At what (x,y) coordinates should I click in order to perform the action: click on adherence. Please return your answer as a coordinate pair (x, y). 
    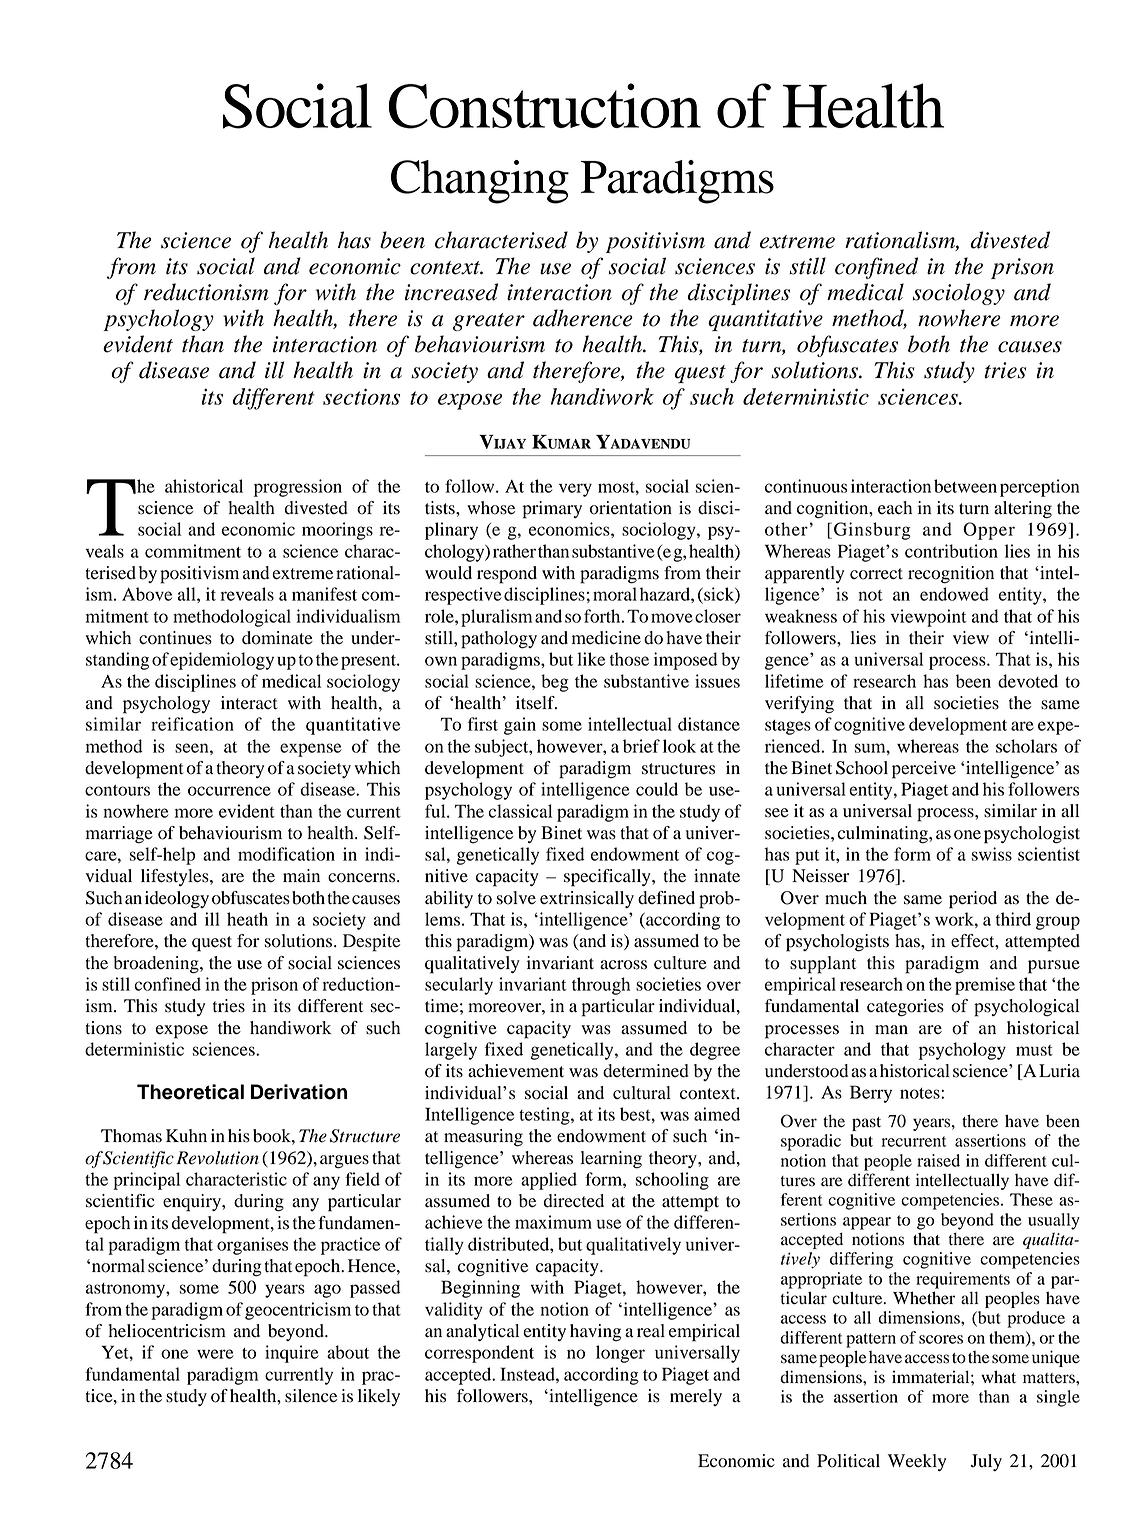
    Looking at the image, I should click on (583, 318).
